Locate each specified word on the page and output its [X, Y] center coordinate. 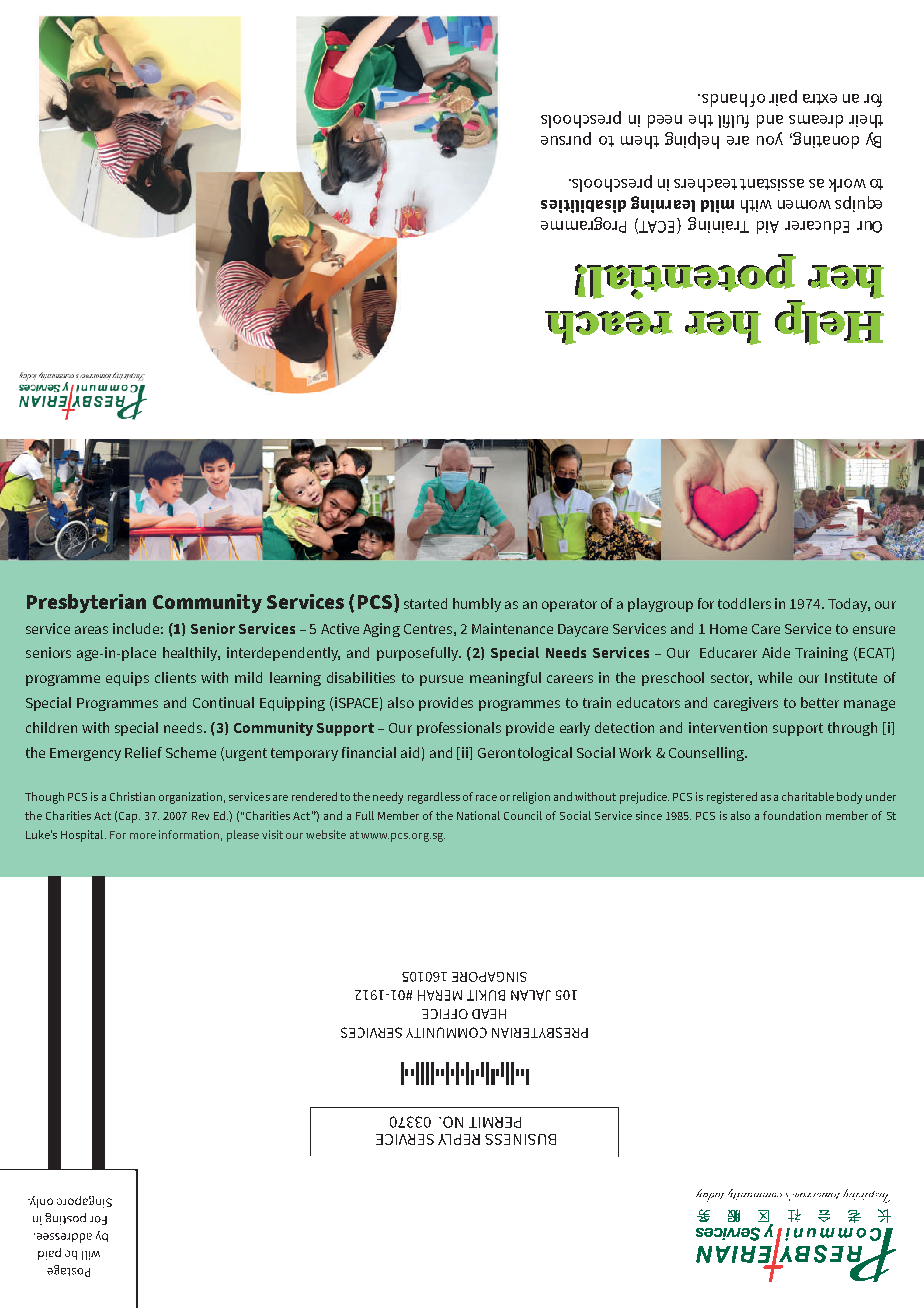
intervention [728, 727]
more [143, 836]
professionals [459, 729]
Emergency [85, 754]
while [775, 677]
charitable [808, 796]
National [478, 815]
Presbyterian [86, 603]
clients [175, 677]
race [486, 798]
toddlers [744, 603]
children [51, 727]
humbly [477, 605]
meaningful [505, 679]
